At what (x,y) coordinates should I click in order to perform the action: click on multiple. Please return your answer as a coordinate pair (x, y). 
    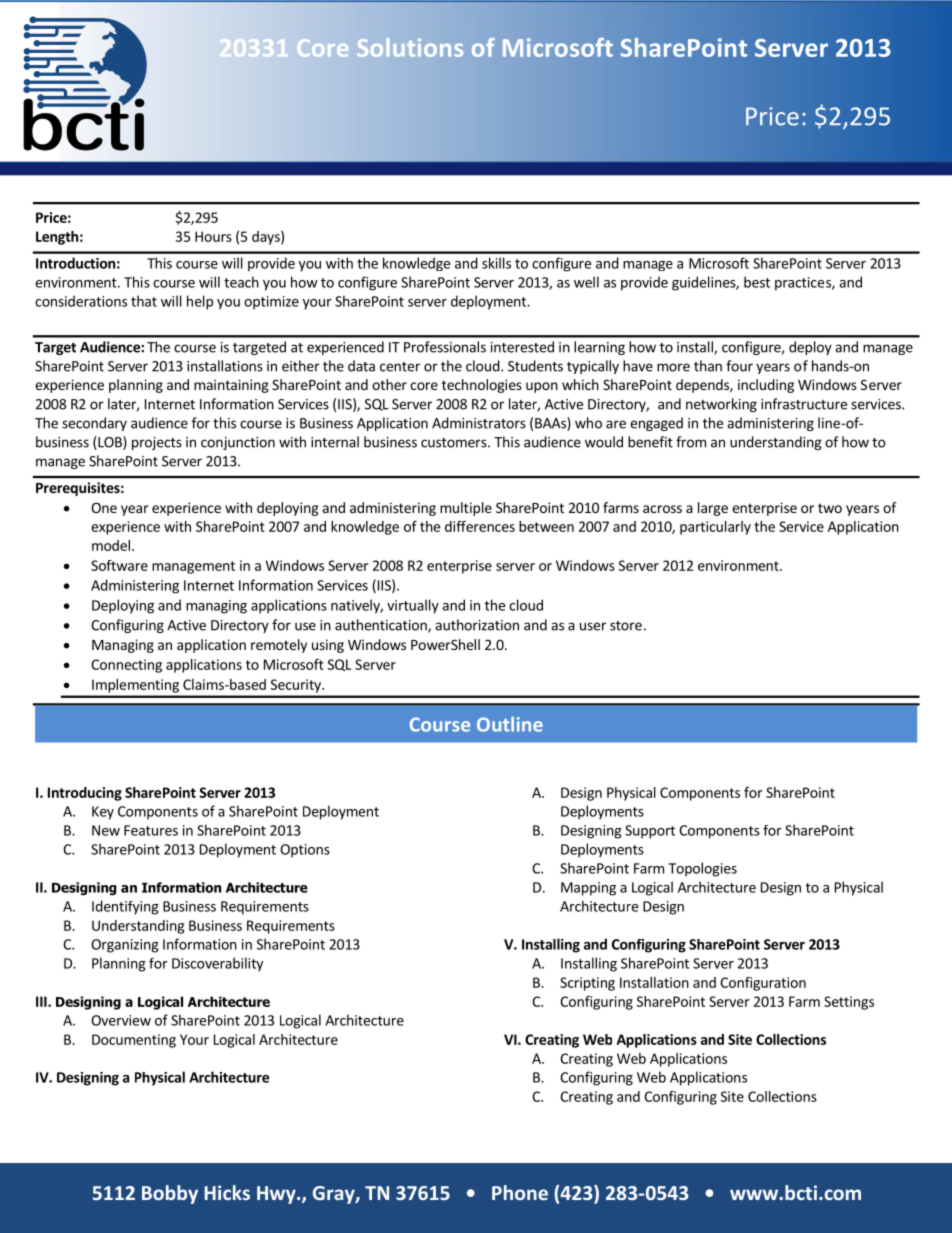
    Looking at the image, I should click on (466, 509).
